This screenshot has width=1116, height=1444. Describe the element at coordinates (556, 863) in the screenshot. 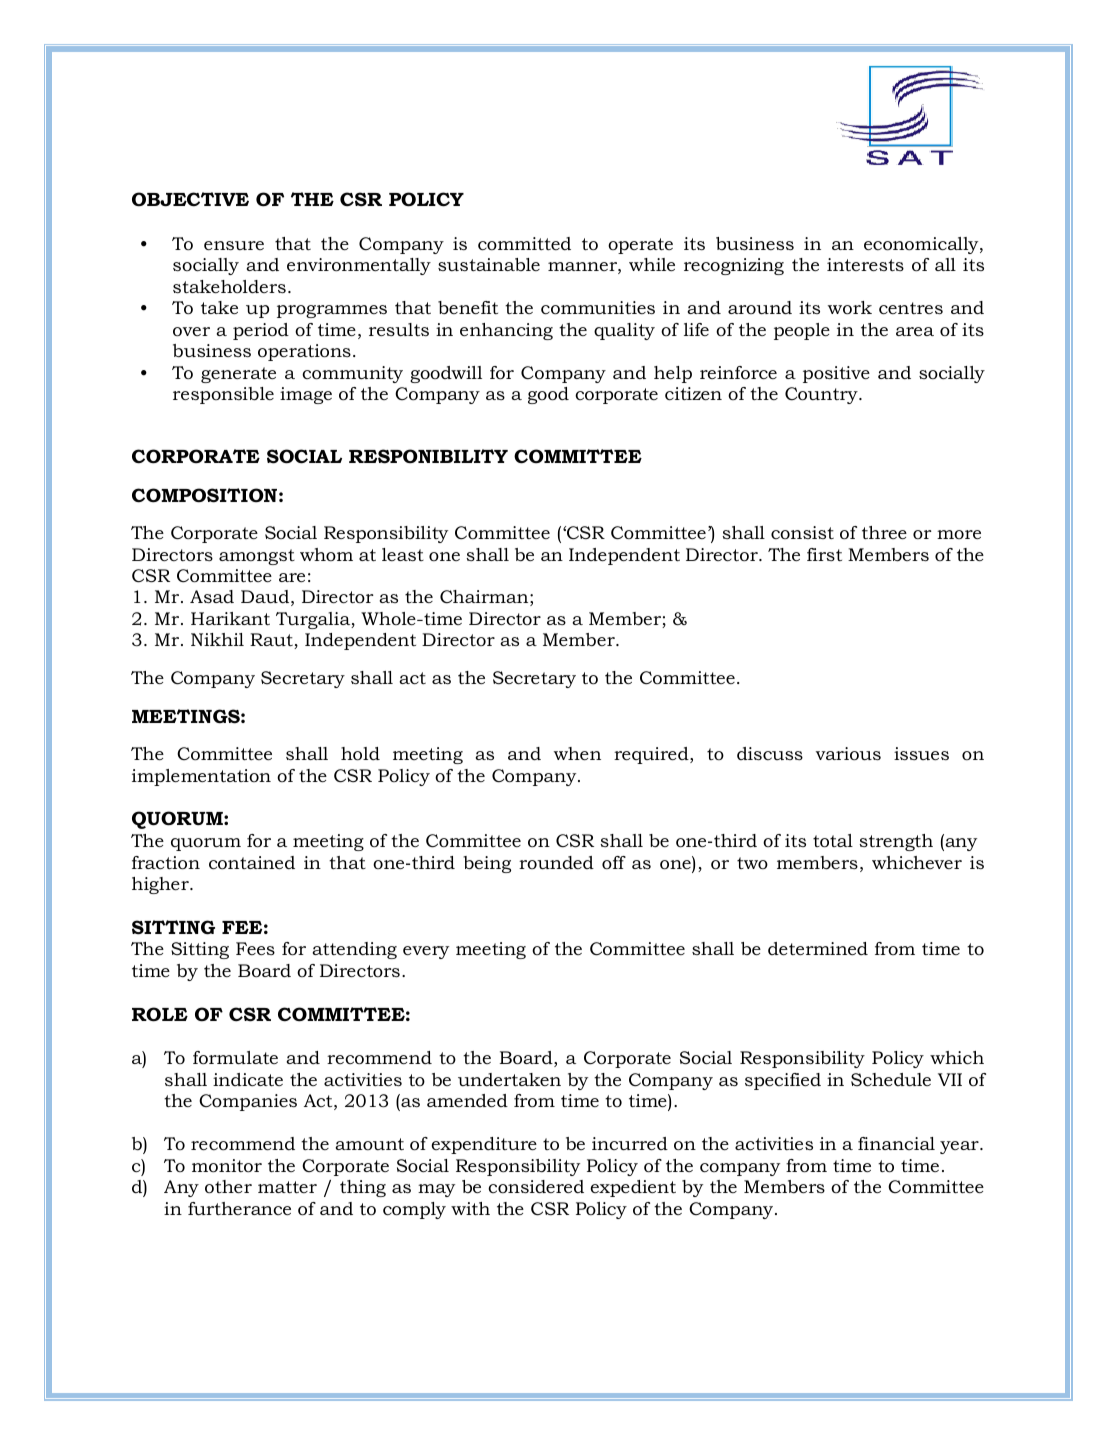

I see `rounded` at that location.
